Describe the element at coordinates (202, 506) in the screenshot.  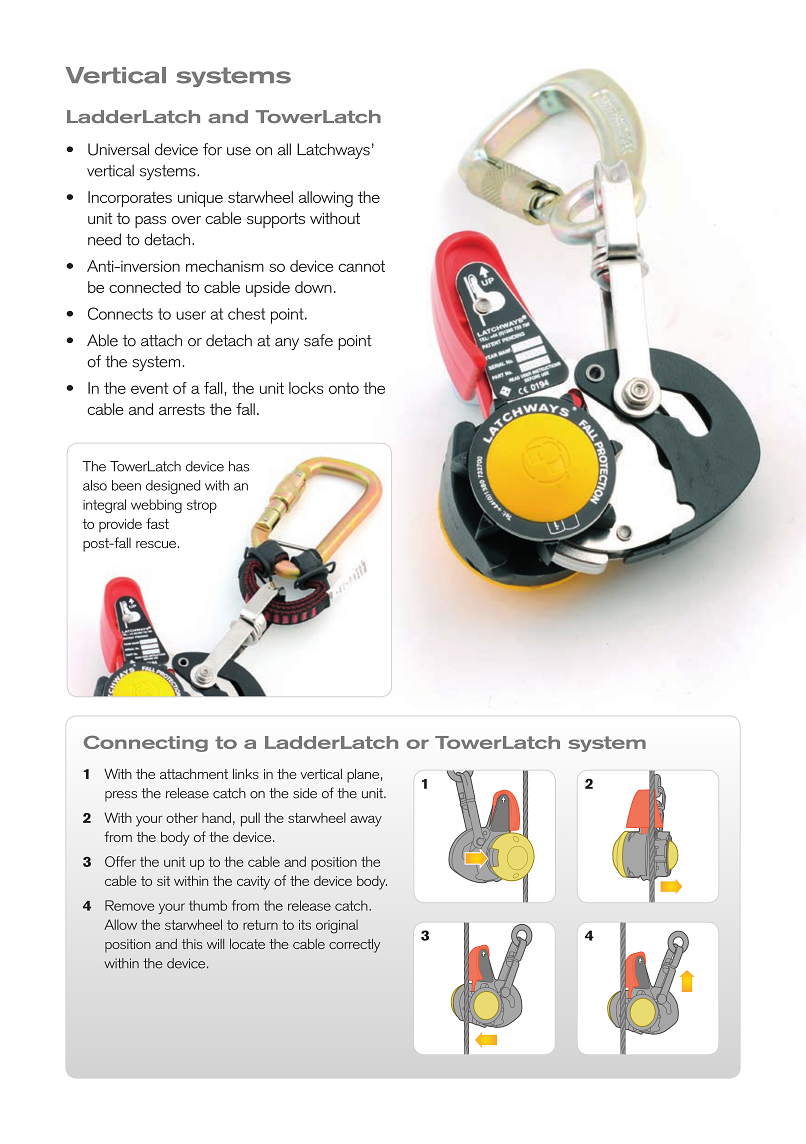
I see `strop` at that location.
